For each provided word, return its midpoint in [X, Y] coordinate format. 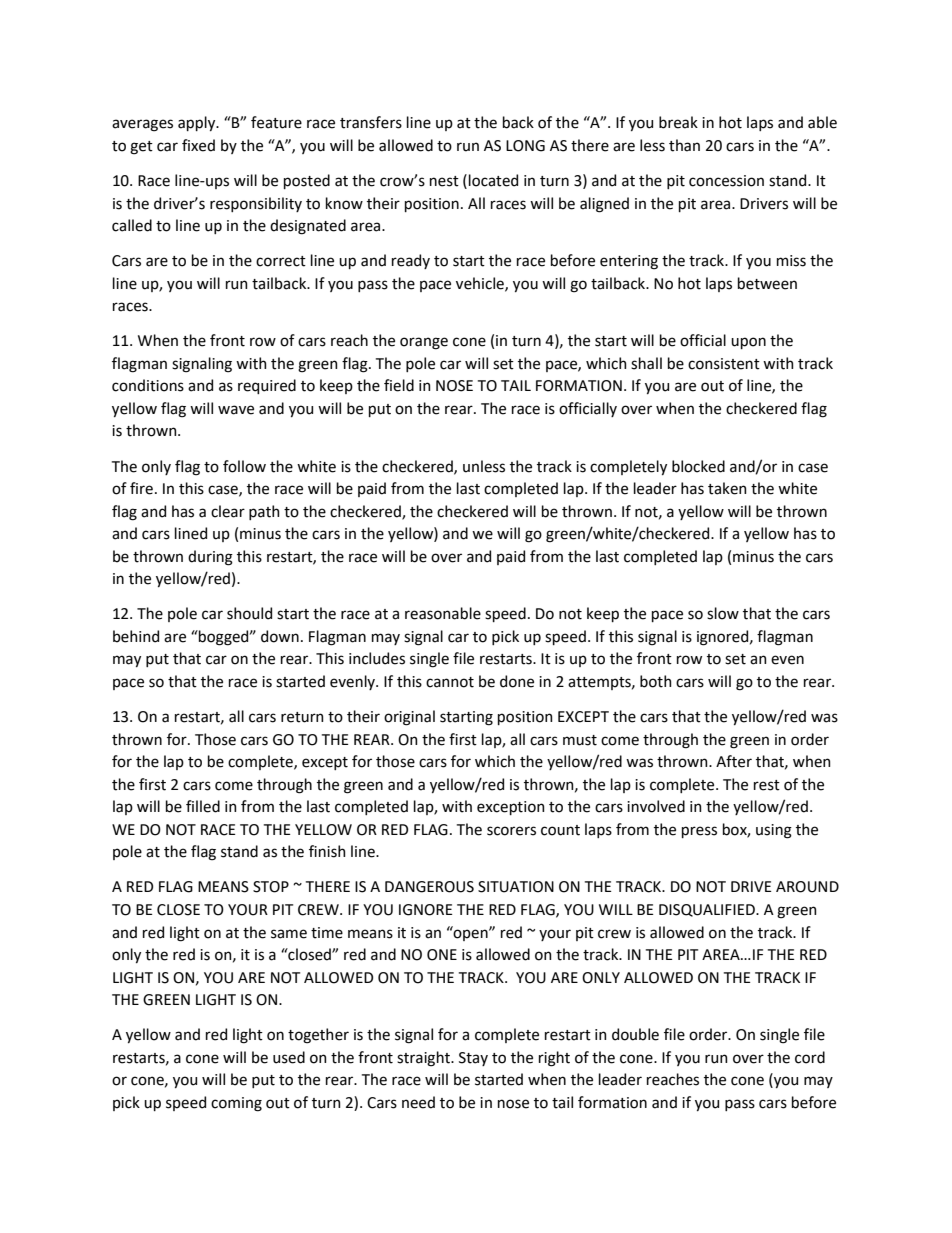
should [249, 613]
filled [203, 806]
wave [236, 410]
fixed [198, 145]
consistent [724, 364]
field [399, 385]
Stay [473, 1059]
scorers [511, 831]
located [493, 180]
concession [726, 181]
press [699, 832]
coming [236, 1104]
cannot [450, 682]
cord [810, 1057]
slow [723, 613]
